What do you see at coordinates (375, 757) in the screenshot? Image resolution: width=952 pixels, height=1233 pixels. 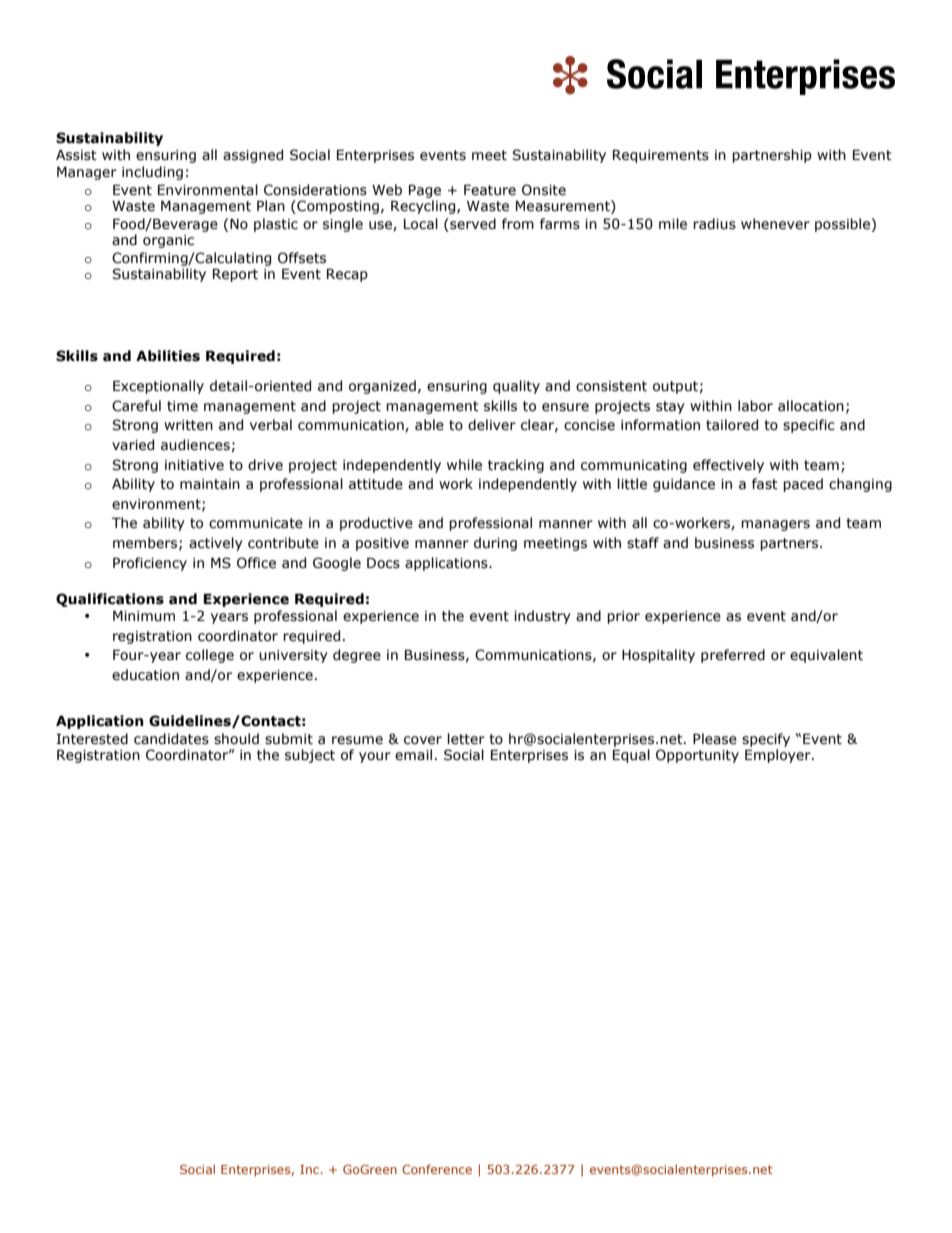 I see `your` at bounding box center [375, 757].
